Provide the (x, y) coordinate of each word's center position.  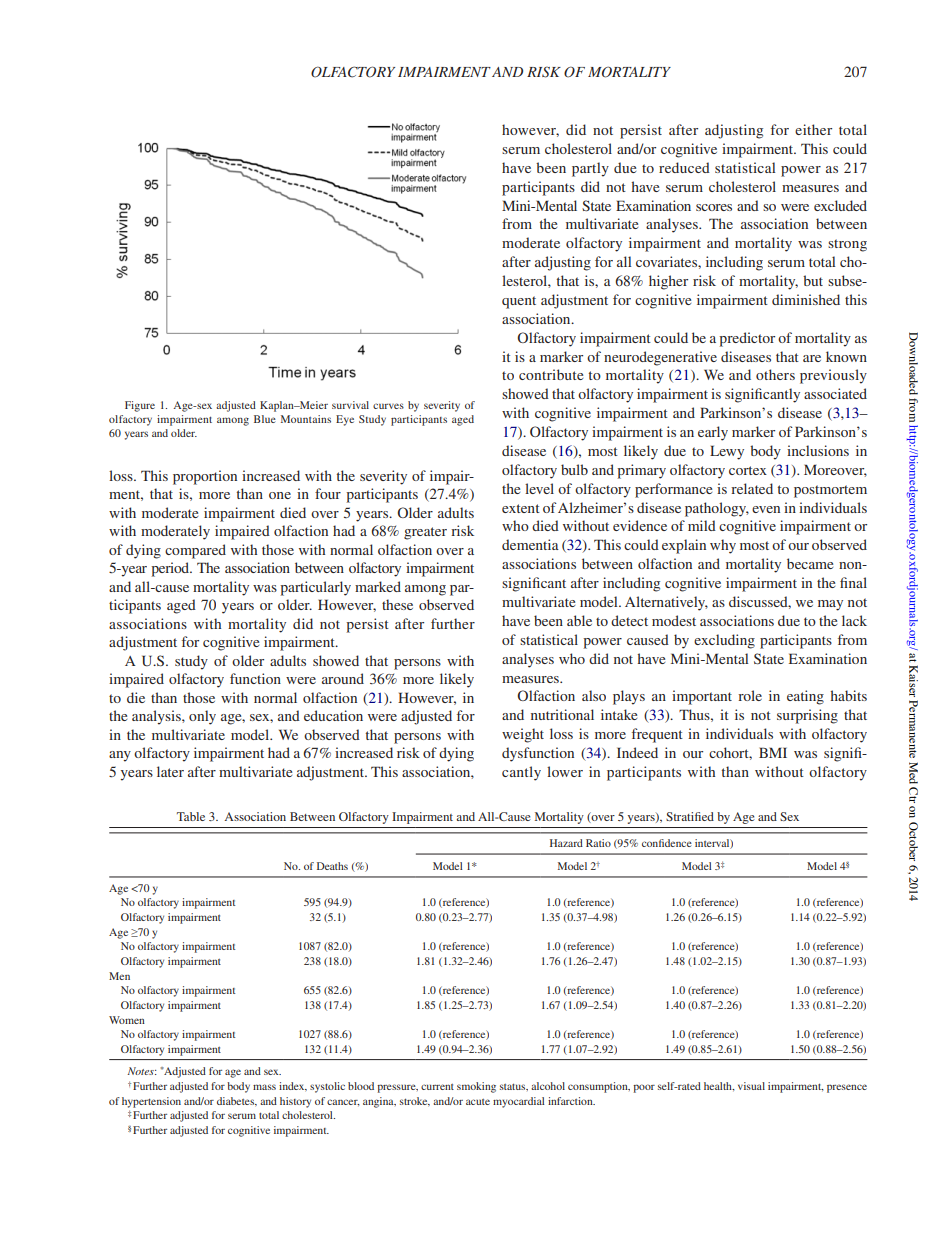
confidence (667, 843)
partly (590, 169)
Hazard (566, 843)
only (202, 717)
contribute (551, 374)
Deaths (332, 866)
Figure (140, 406)
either (813, 129)
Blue (265, 419)
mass (264, 1087)
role (750, 695)
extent (521, 508)
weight (523, 735)
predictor (747, 339)
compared (195, 551)
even (766, 509)
